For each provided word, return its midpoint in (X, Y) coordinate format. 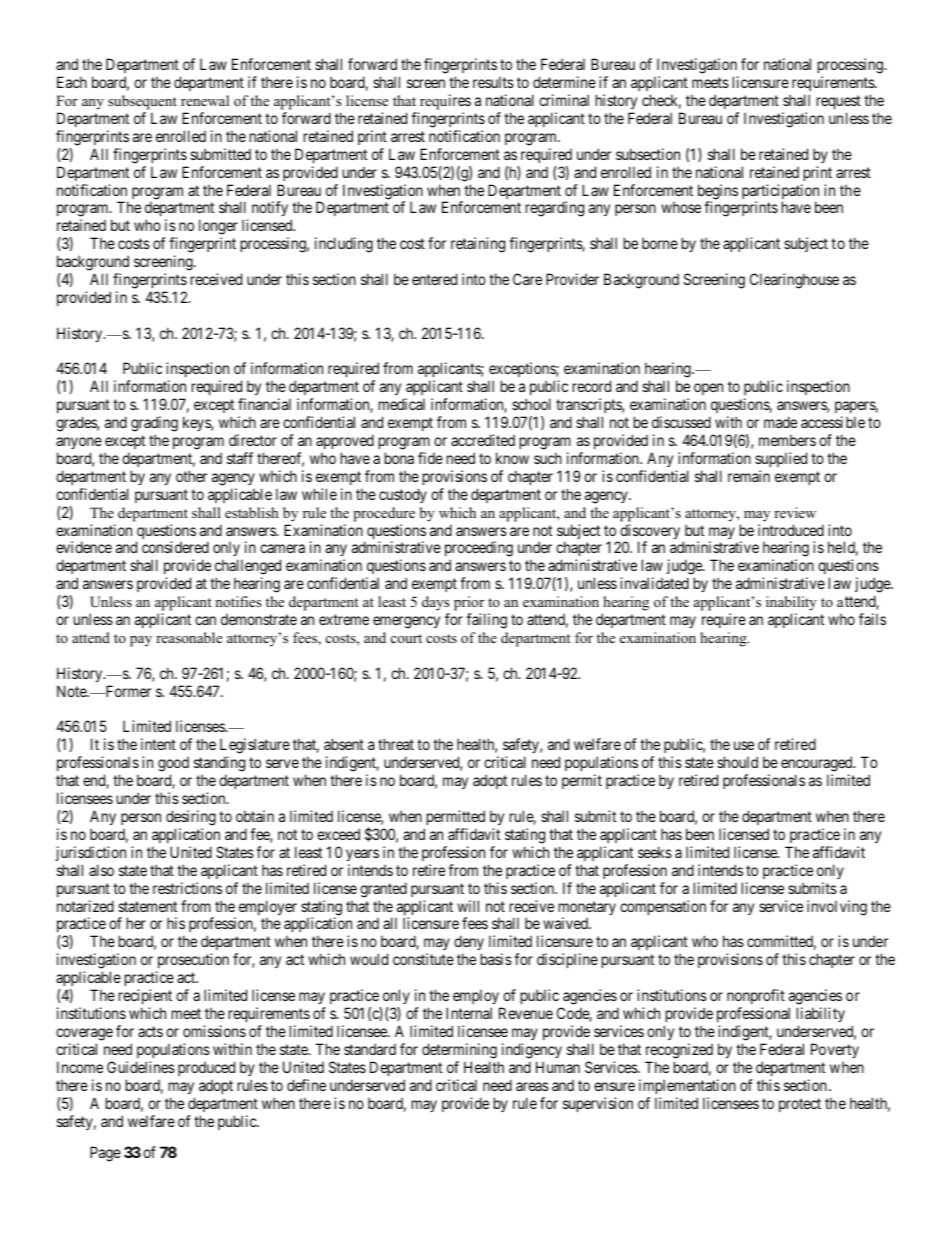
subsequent (142, 102)
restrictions (187, 888)
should (737, 762)
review (795, 512)
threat (396, 744)
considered (175, 547)
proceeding (479, 550)
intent (158, 744)
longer (218, 228)
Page (105, 1154)
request (839, 102)
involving (837, 908)
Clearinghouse (794, 281)
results (493, 82)
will (468, 906)
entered (434, 279)
